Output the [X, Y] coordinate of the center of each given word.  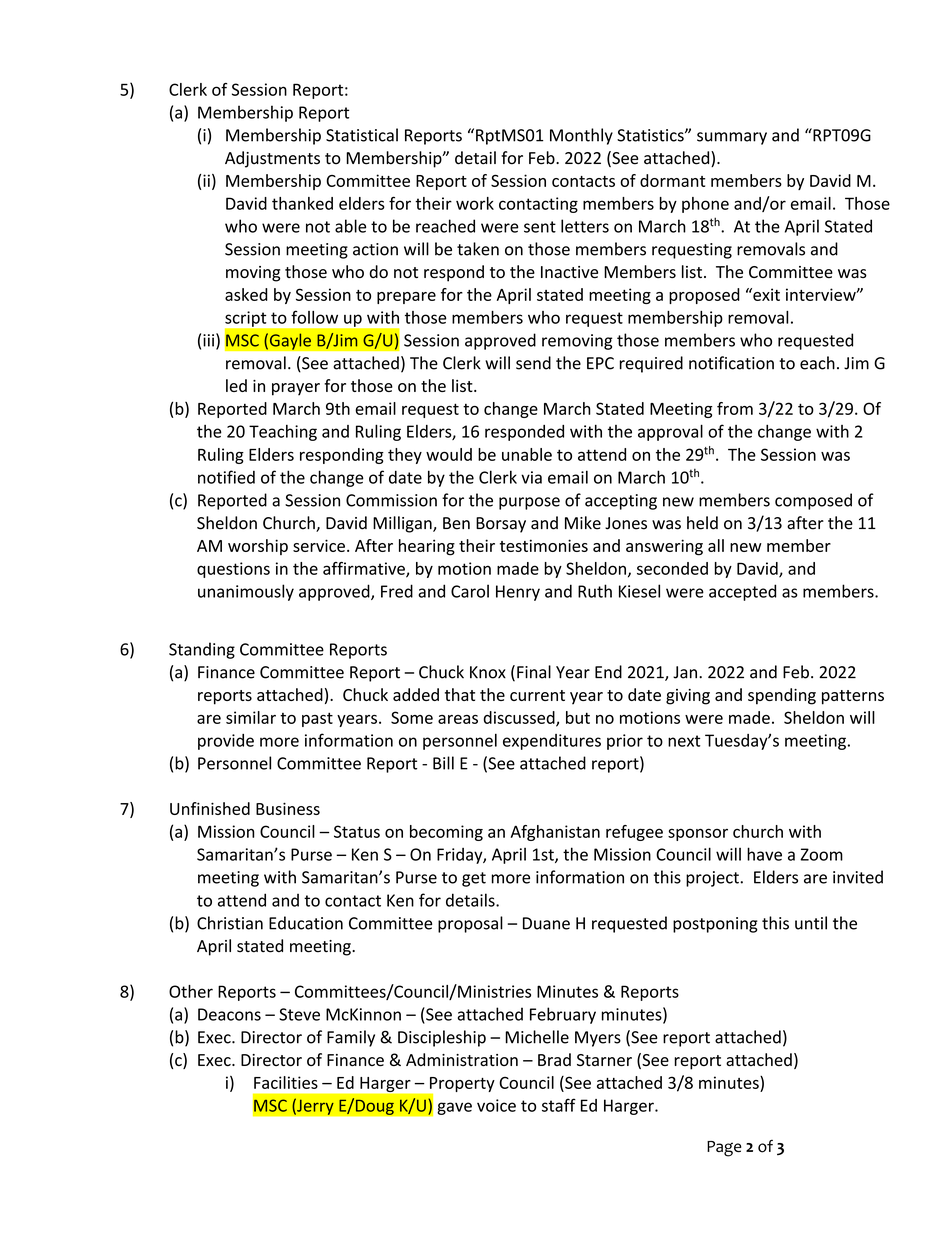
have [764, 854]
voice [496, 1105]
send [533, 363]
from [735, 408]
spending [782, 696]
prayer [296, 389]
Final [534, 672]
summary [732, 138]
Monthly [581, 136]
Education [306, 923]
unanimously [246, 592]
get [474, 879]
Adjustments [272, 159]
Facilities [286, 1082]
